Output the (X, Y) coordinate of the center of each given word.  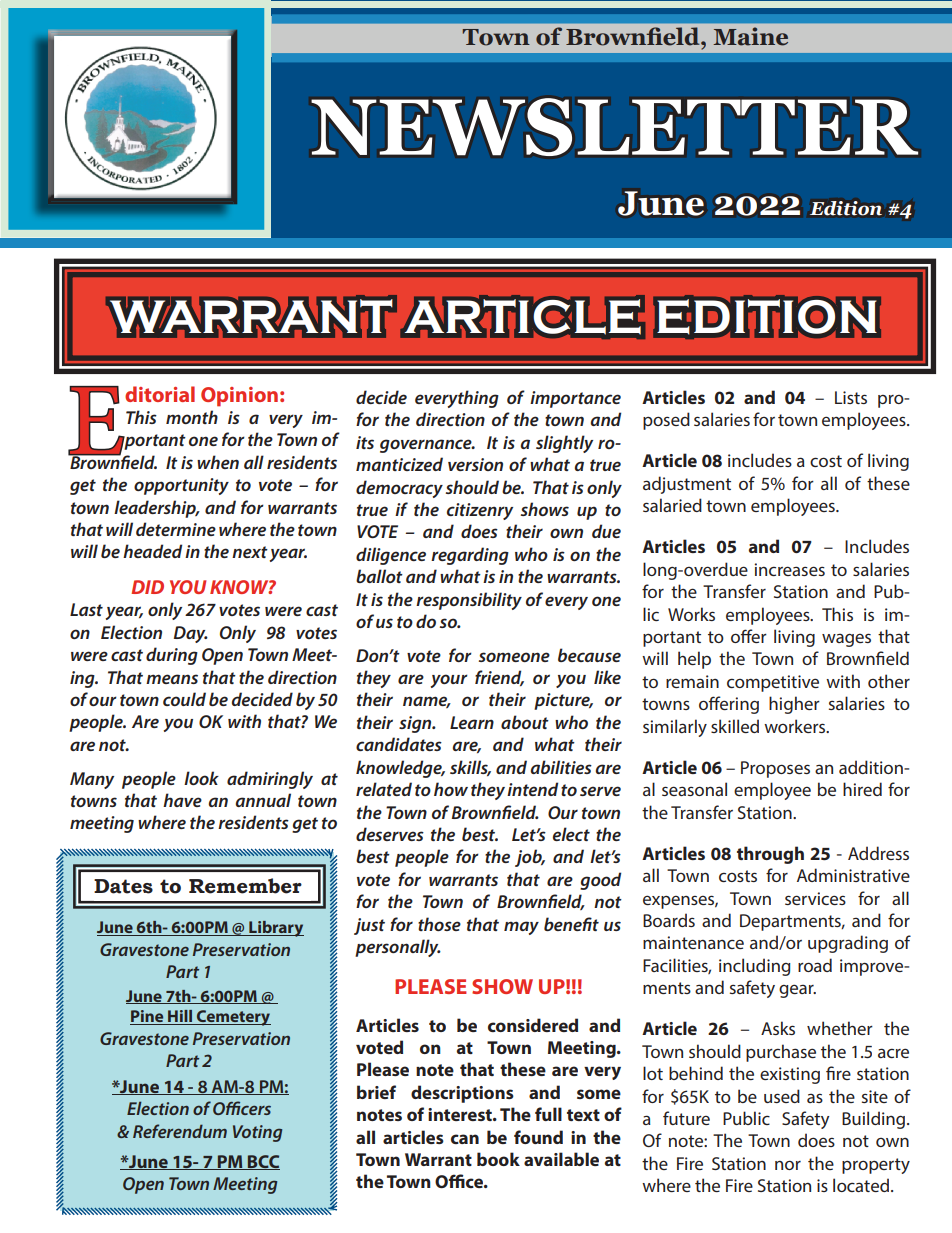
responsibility (469, 601)
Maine (750, 36)
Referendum (180, 1131)
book (498, 1159)
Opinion (239, 397)
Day (191, 634)
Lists (851, 397)
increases (789, 569)
